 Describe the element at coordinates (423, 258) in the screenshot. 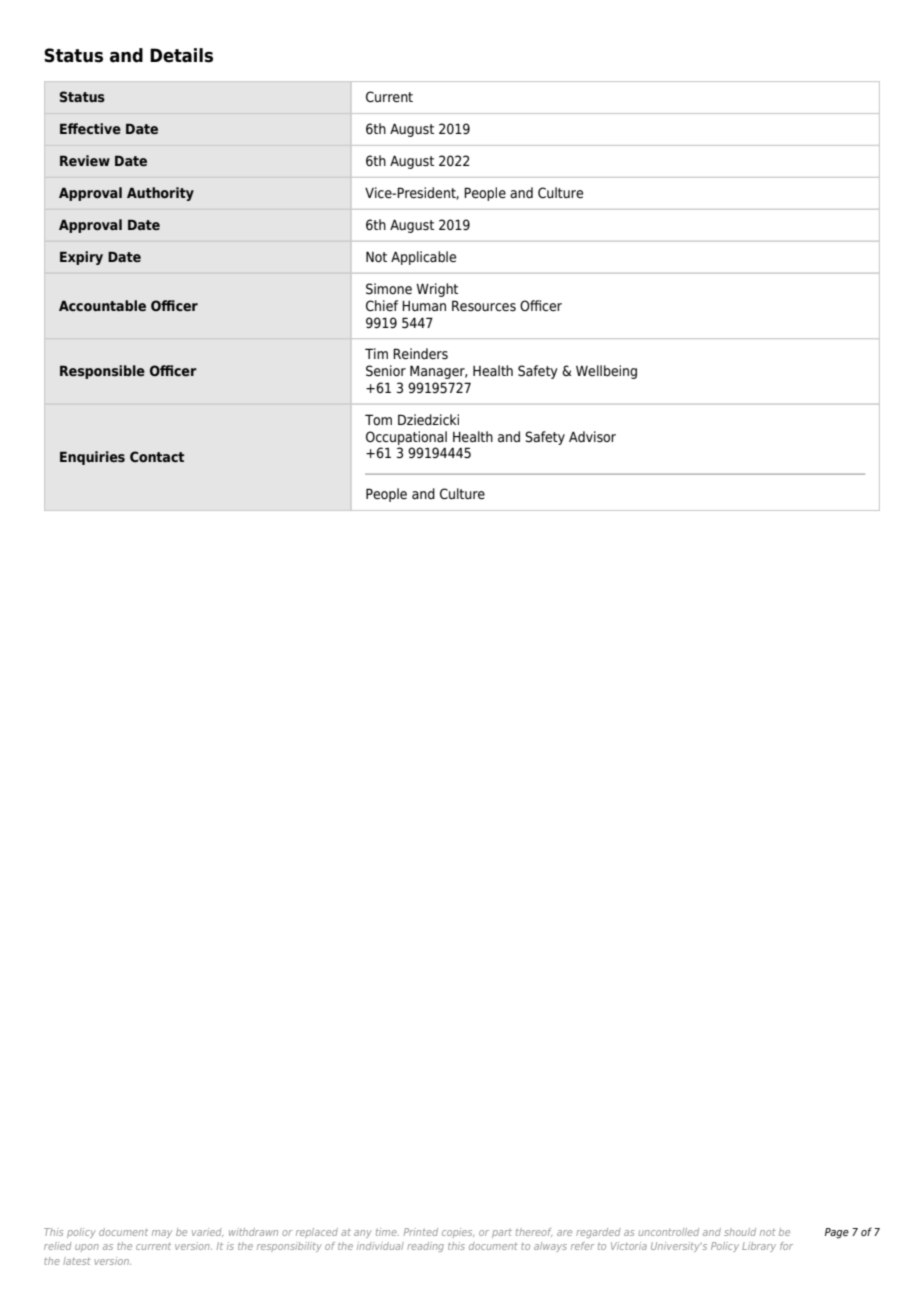

I see `Applicable` at that location.
